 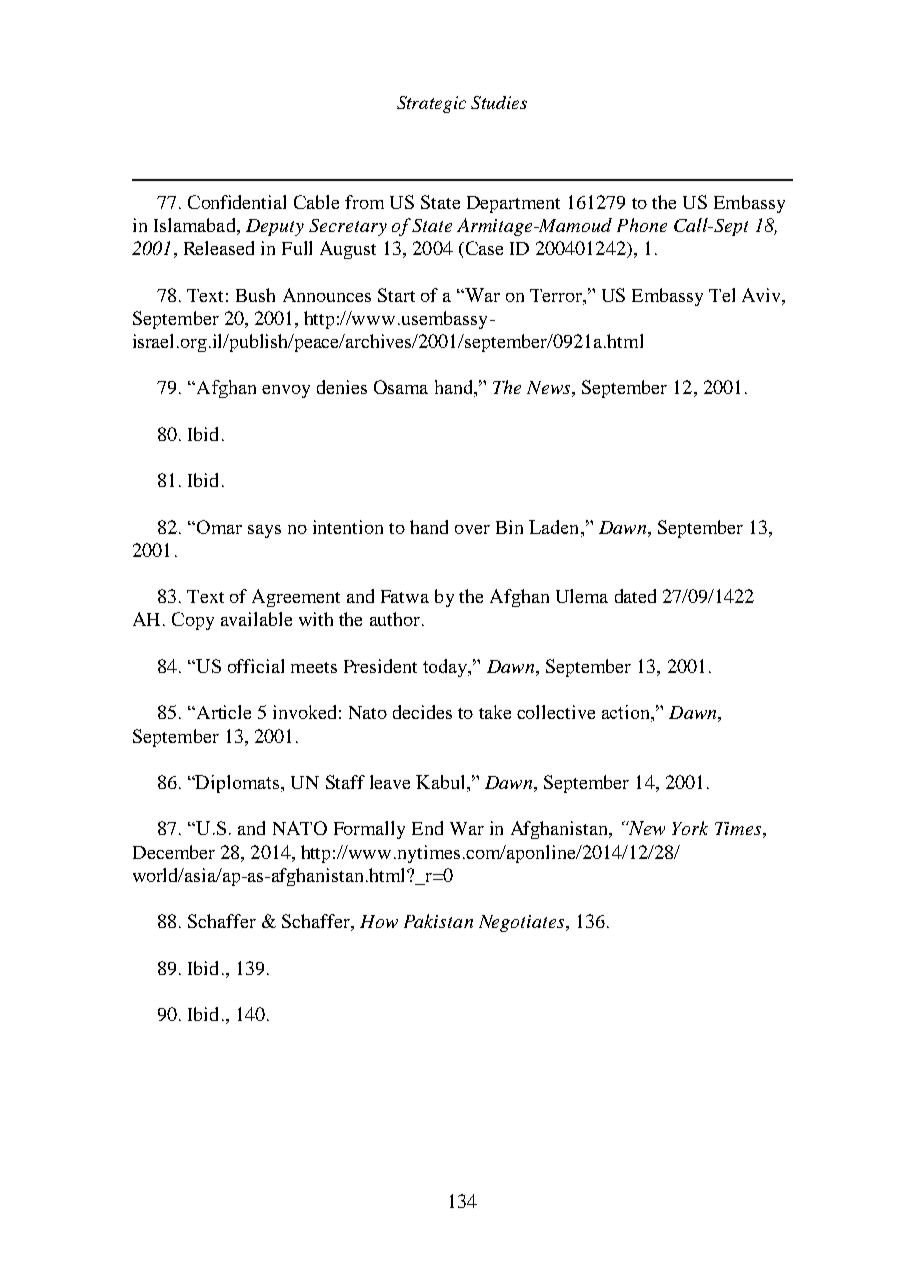 I want to click on Phone, so click(x=642, y=225).
